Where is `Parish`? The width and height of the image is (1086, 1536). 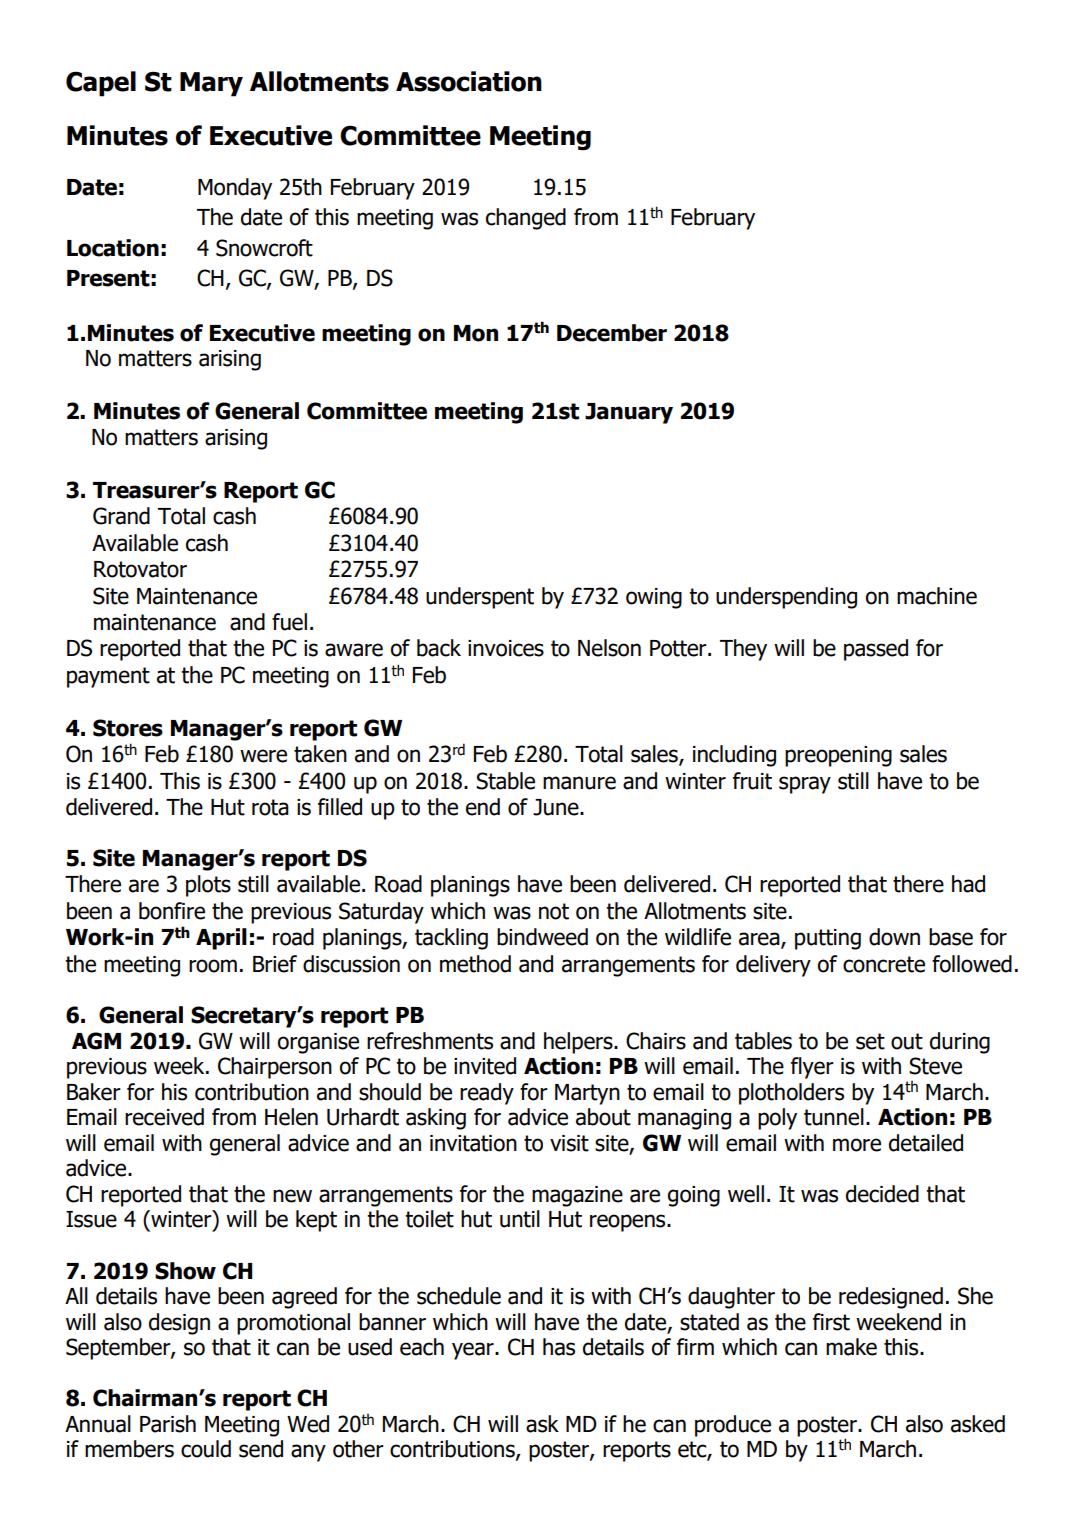
Parish is located at coordinates (168, 1424).
